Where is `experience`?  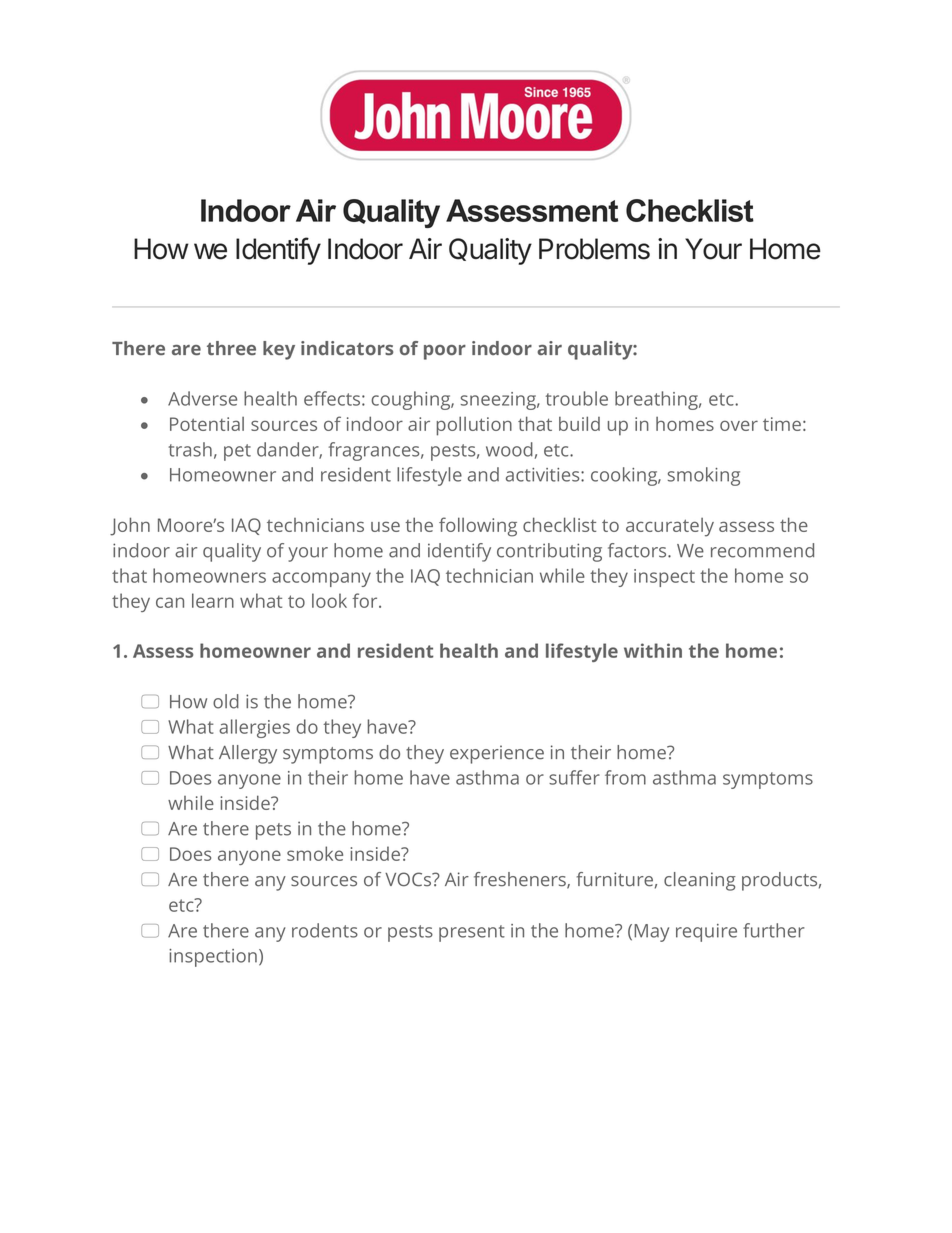
experience is located at coordinates (497, 754).
